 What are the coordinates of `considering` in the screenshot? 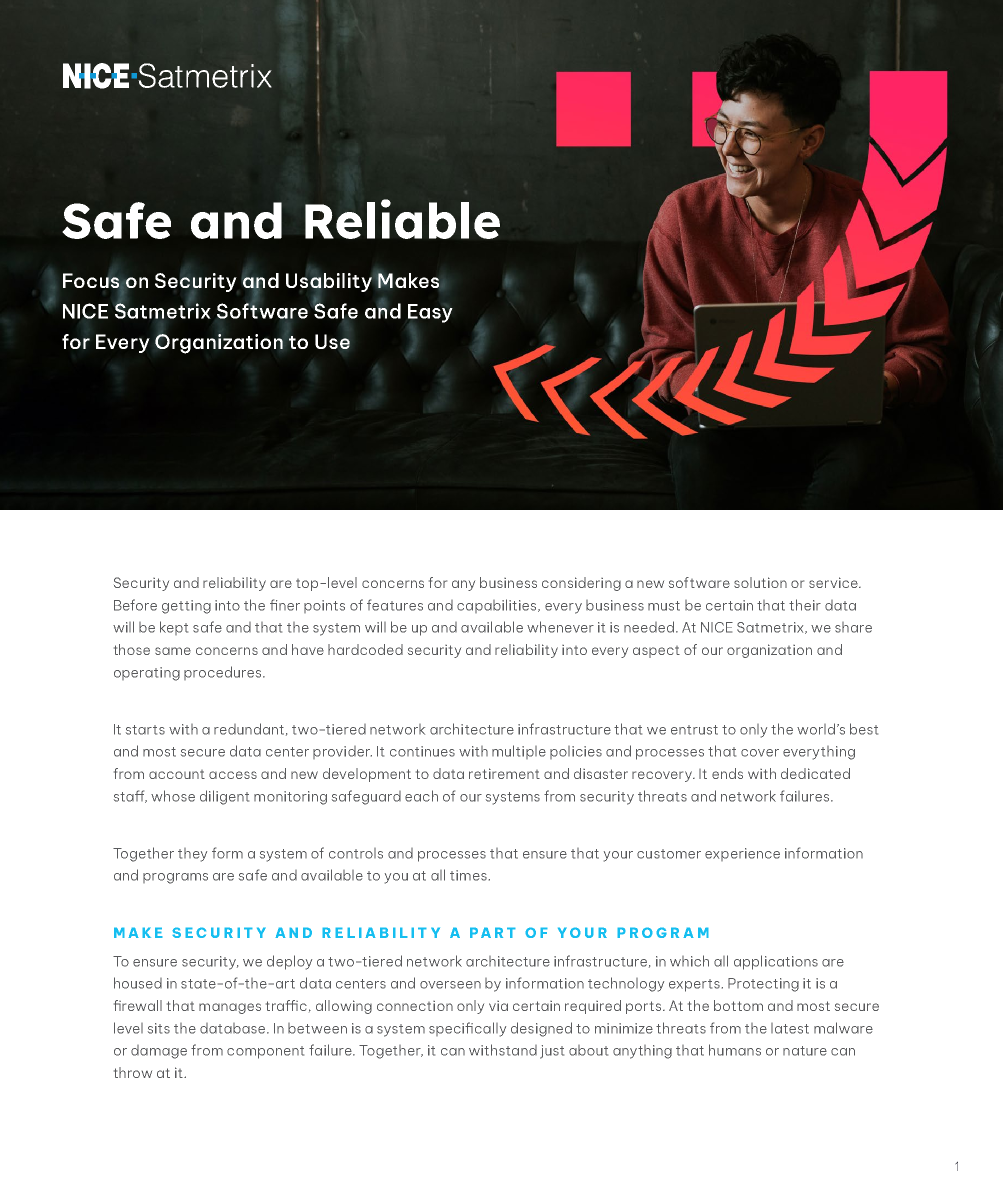 It's located at (581, 584).
